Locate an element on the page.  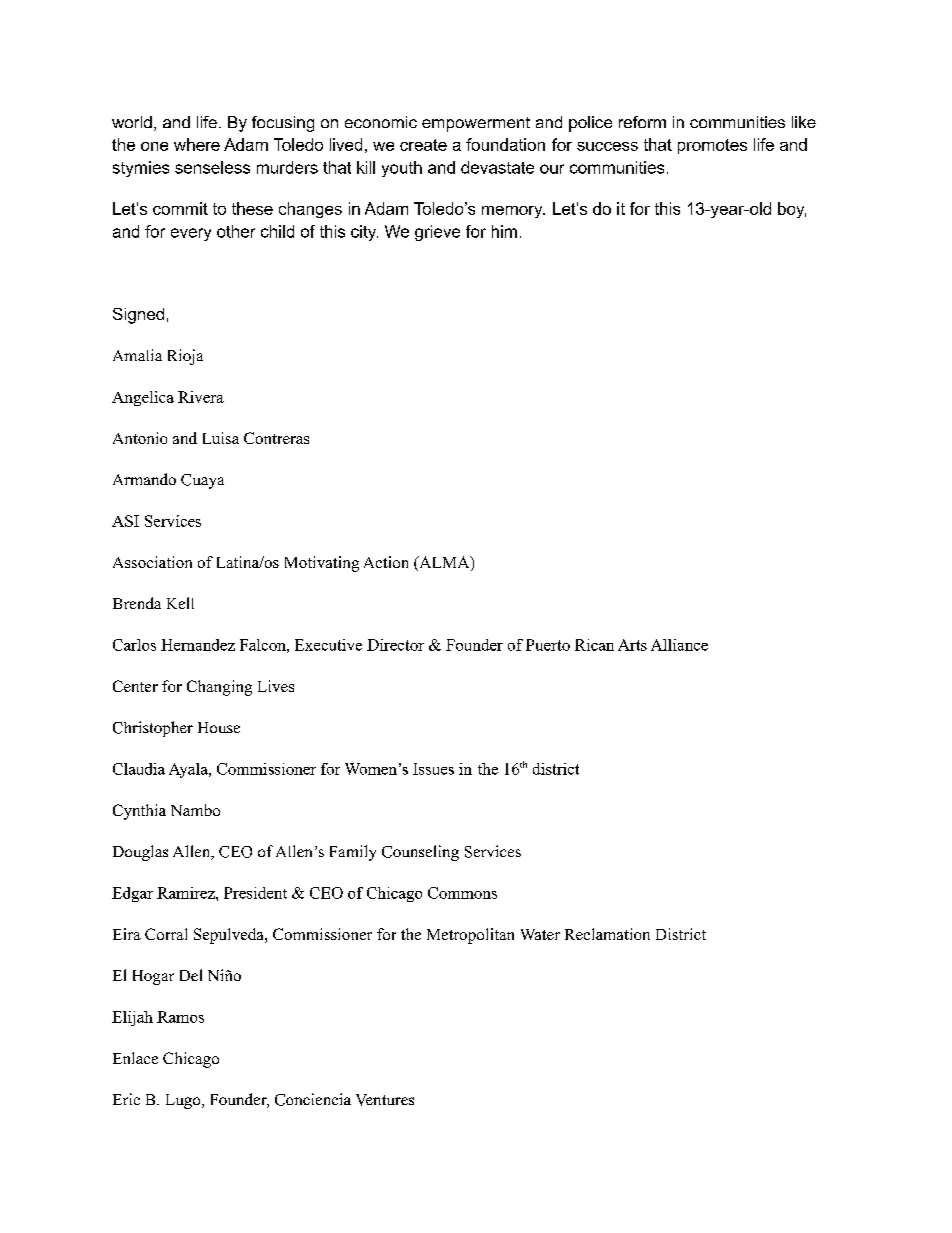
ALMA is located at coordinates (444, 562).
